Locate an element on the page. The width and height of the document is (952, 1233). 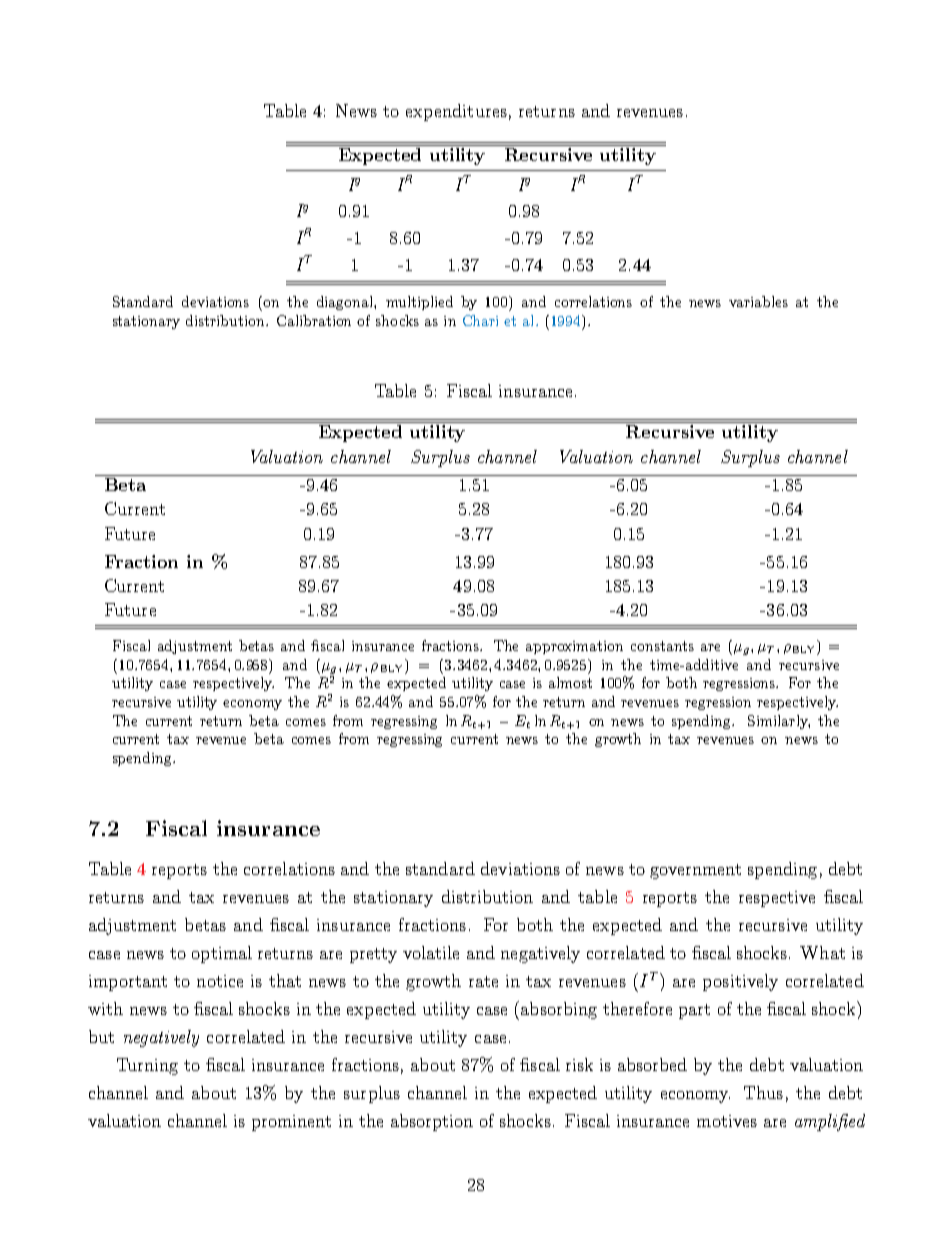
approximation is located at coordinates (574, 647).
